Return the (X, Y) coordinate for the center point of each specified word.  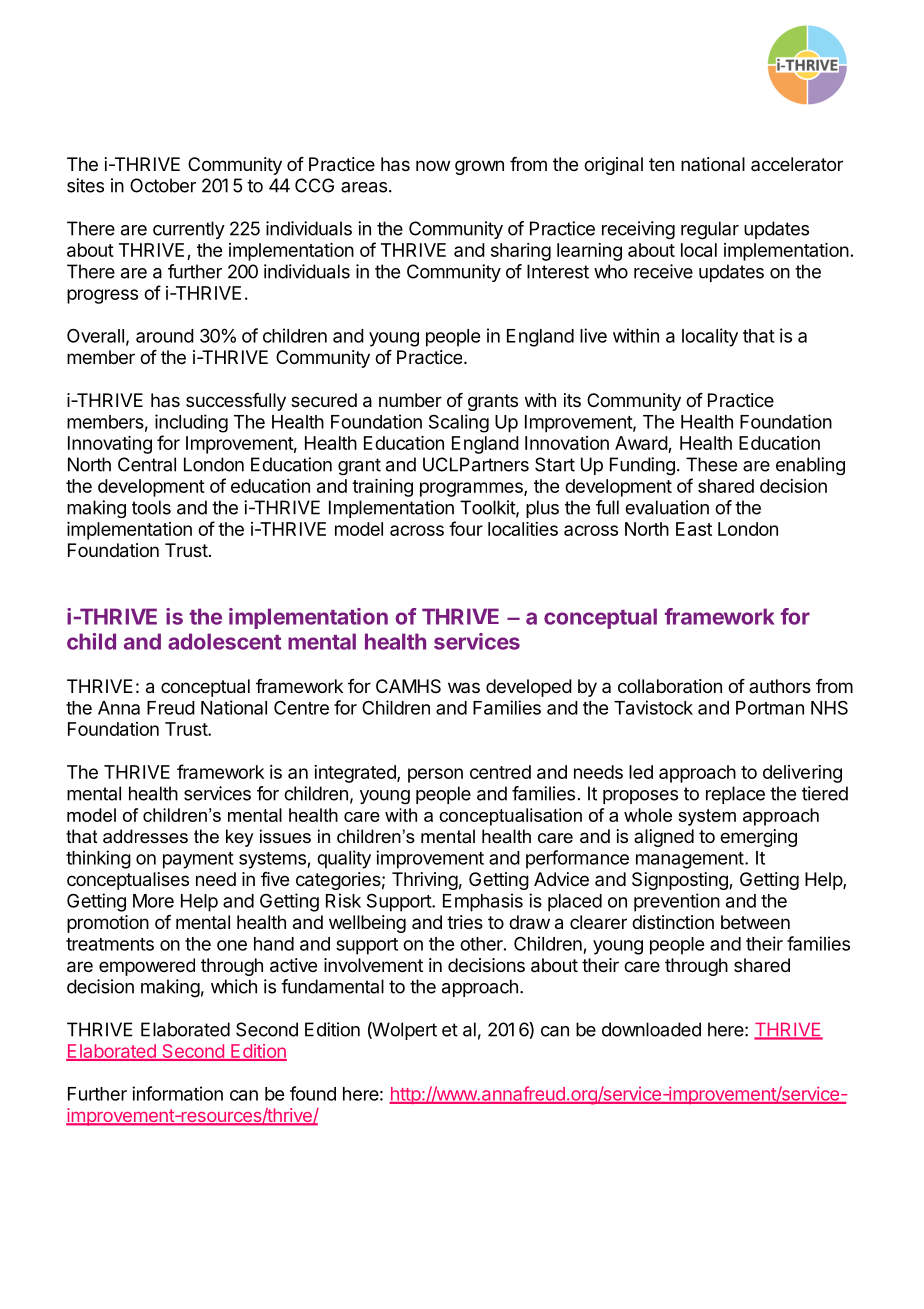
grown (479, 167)
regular (710, 230)
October (163, 185)
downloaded (651, 1029)
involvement (373, 965)
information (177, 1093)
